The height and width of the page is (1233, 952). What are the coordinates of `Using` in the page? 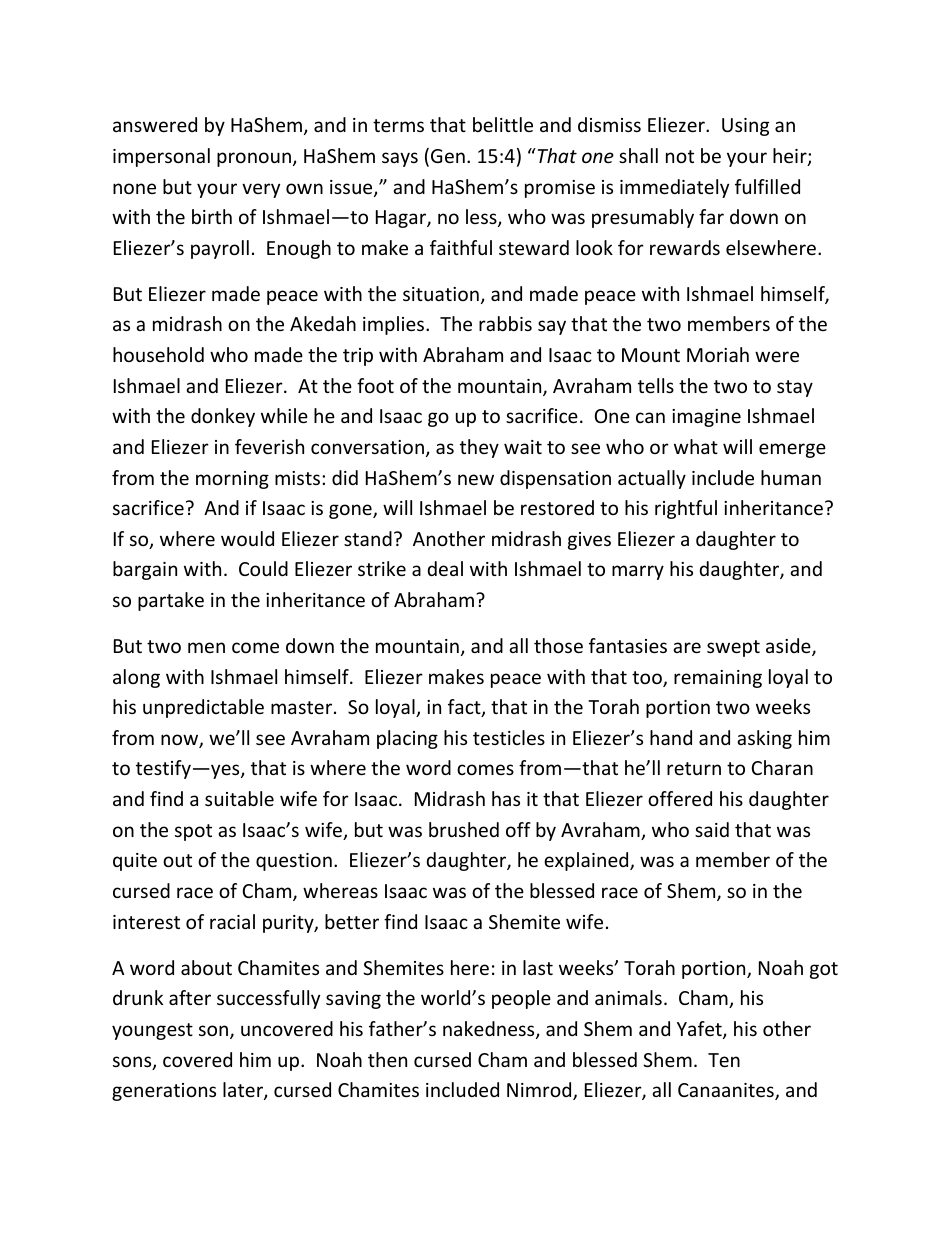 It's located at (745, 127).
